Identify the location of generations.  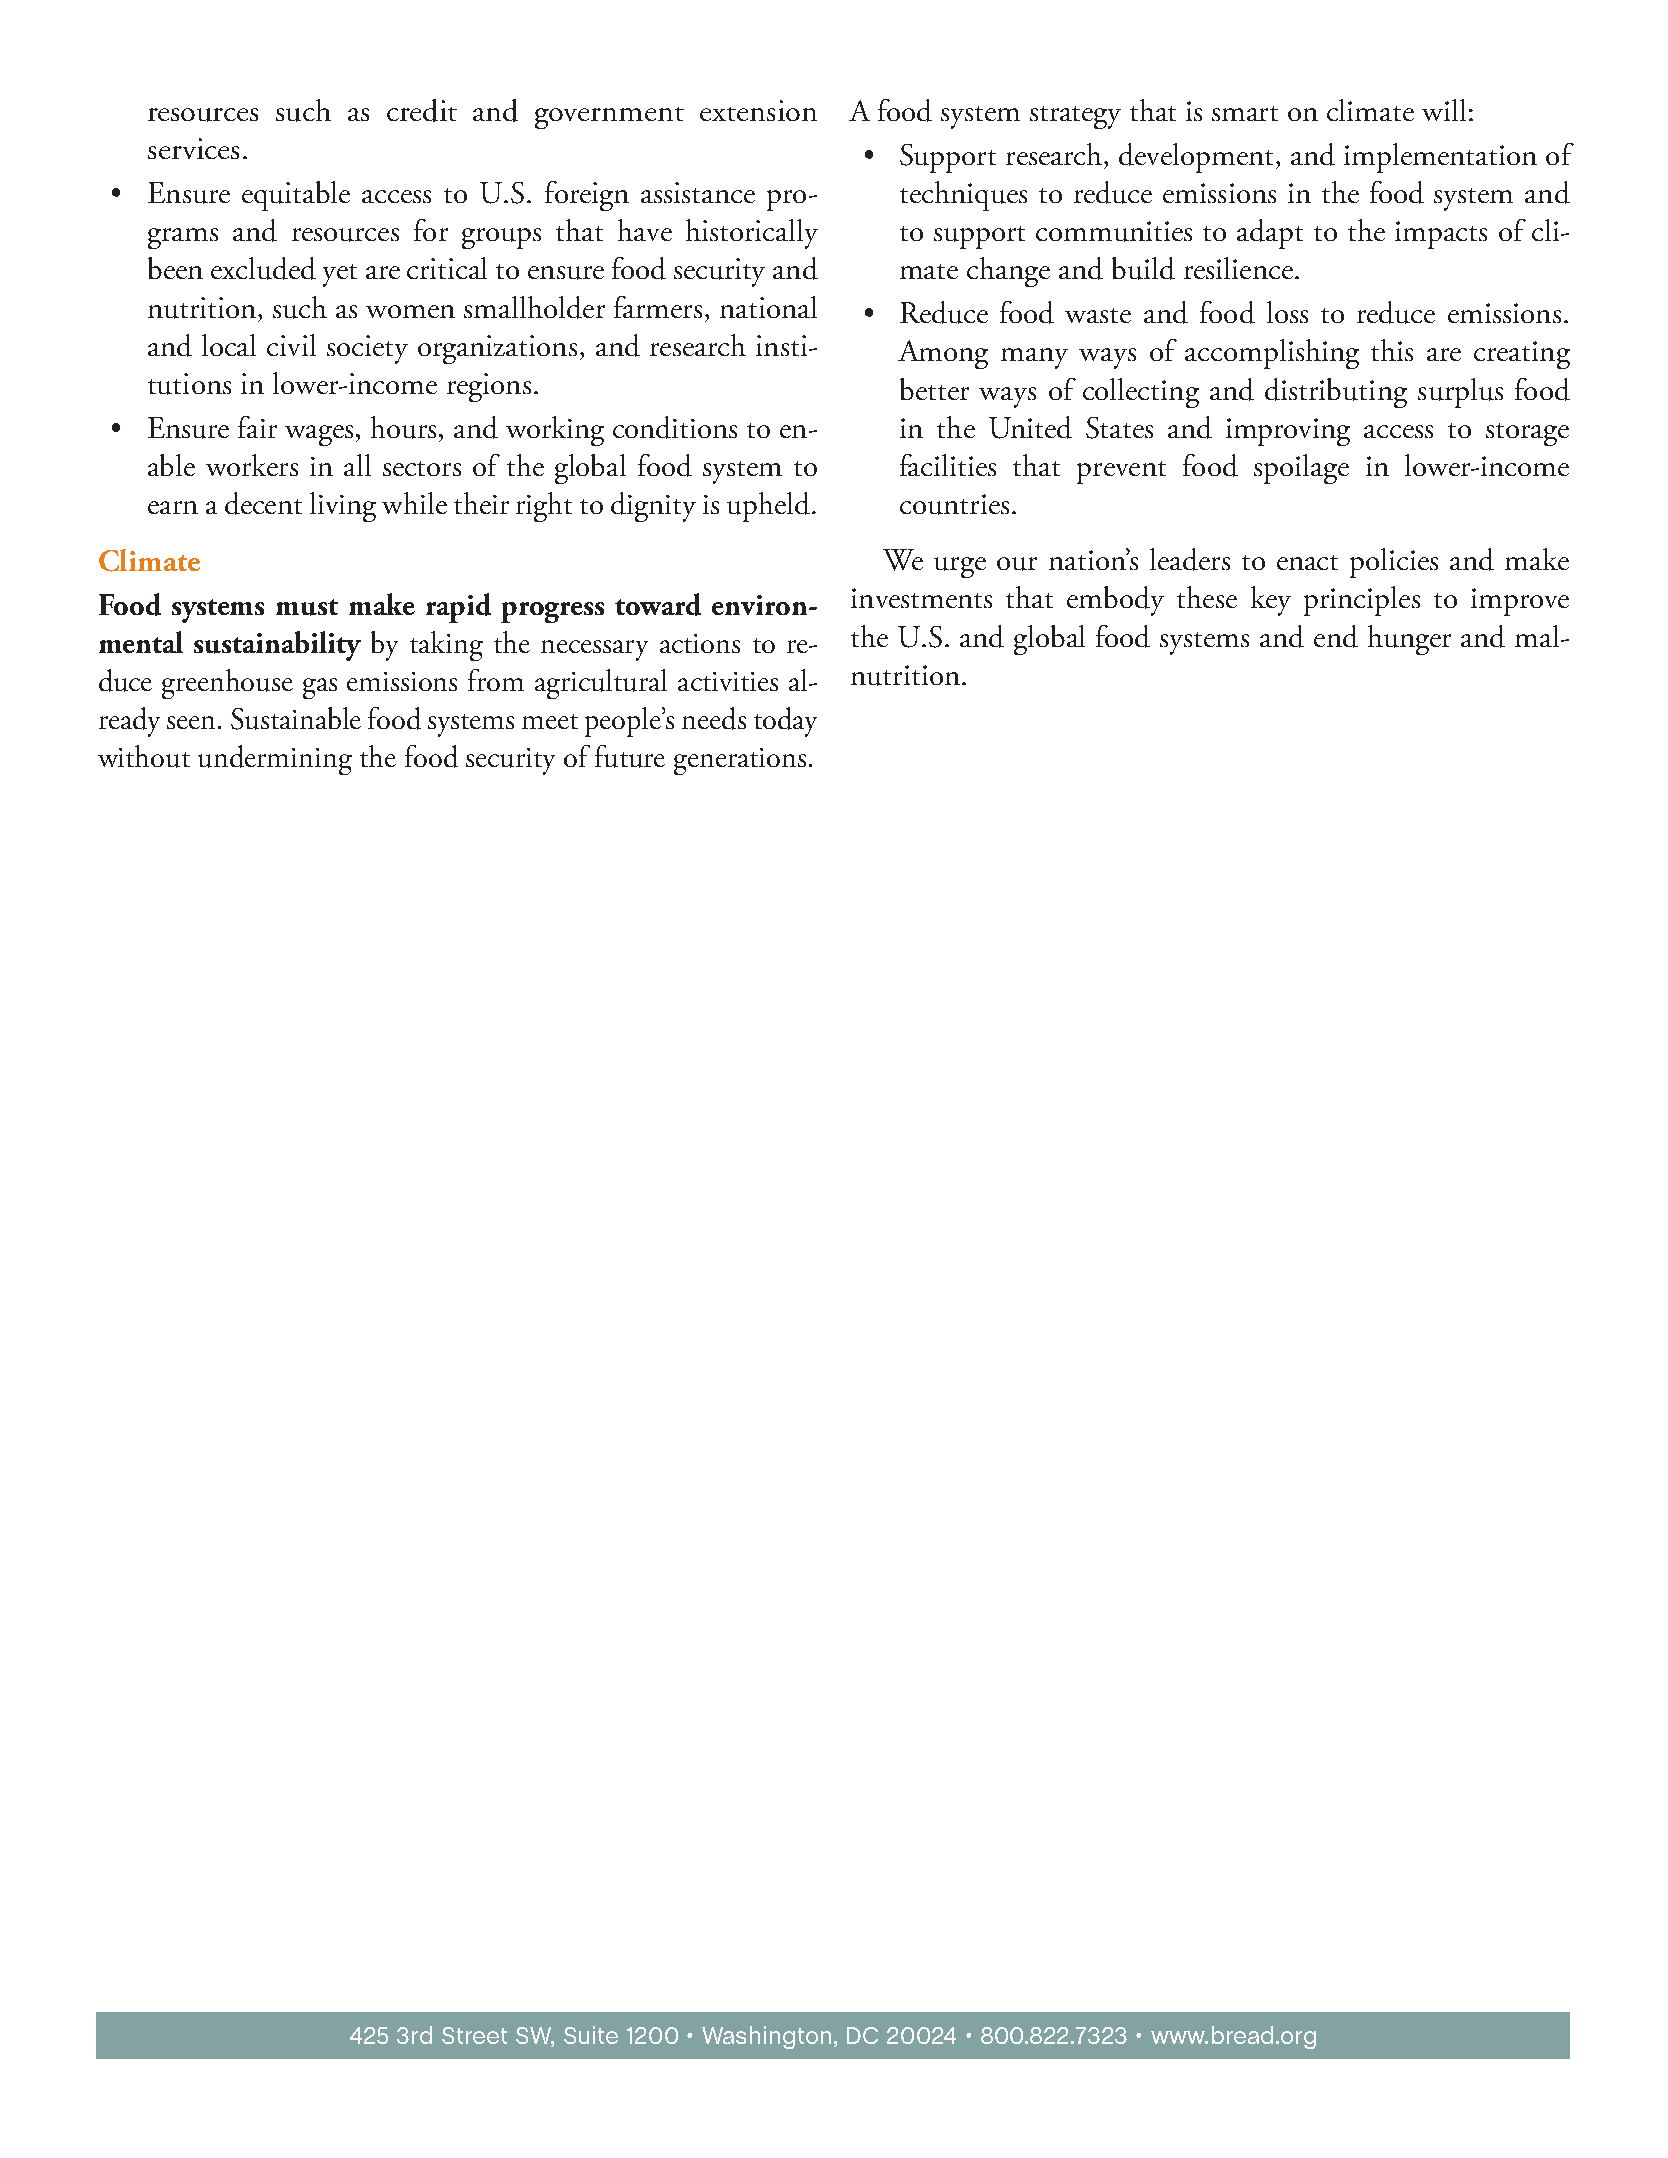
(740, 761).
